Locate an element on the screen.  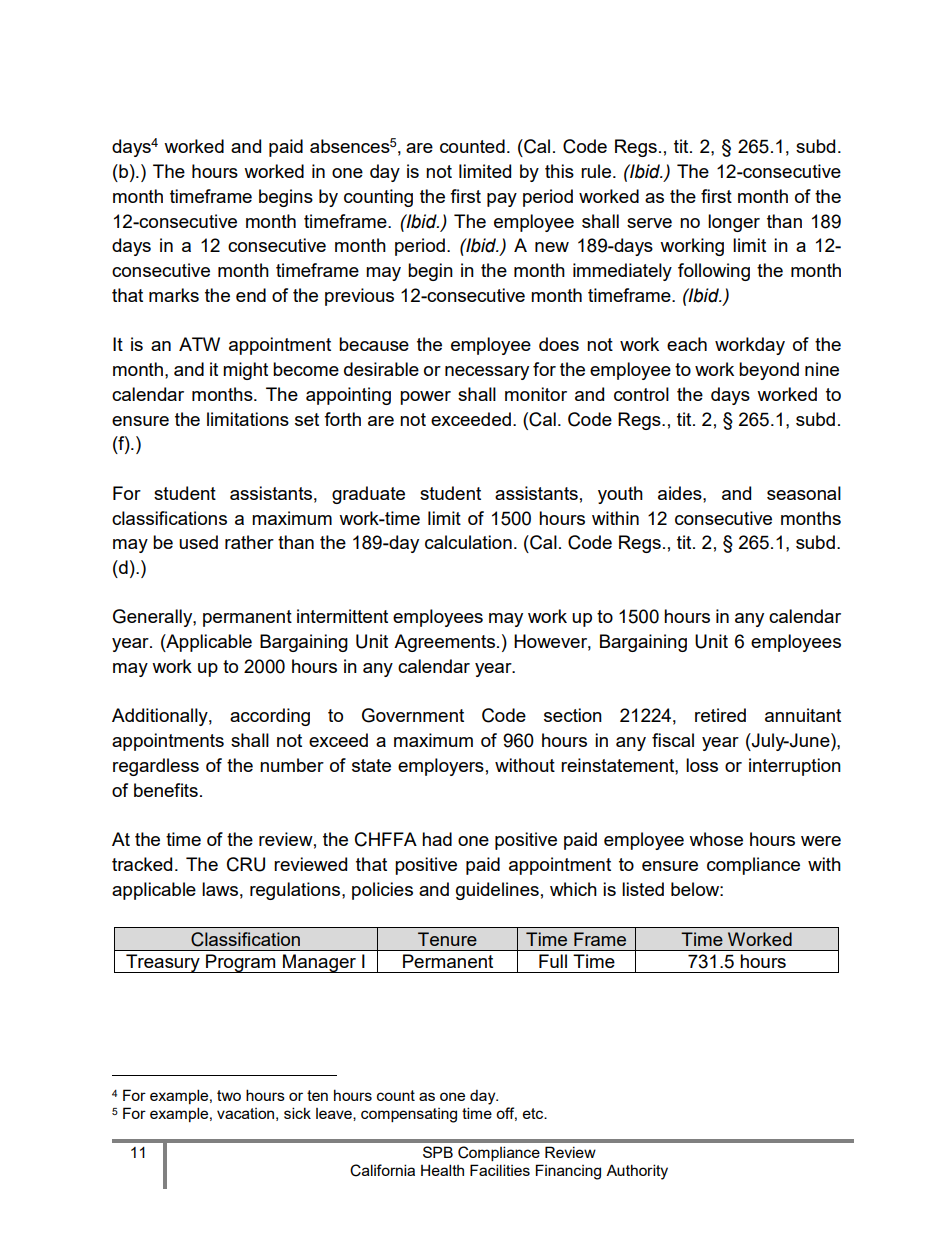
according is located at coordinates (270, 717).
